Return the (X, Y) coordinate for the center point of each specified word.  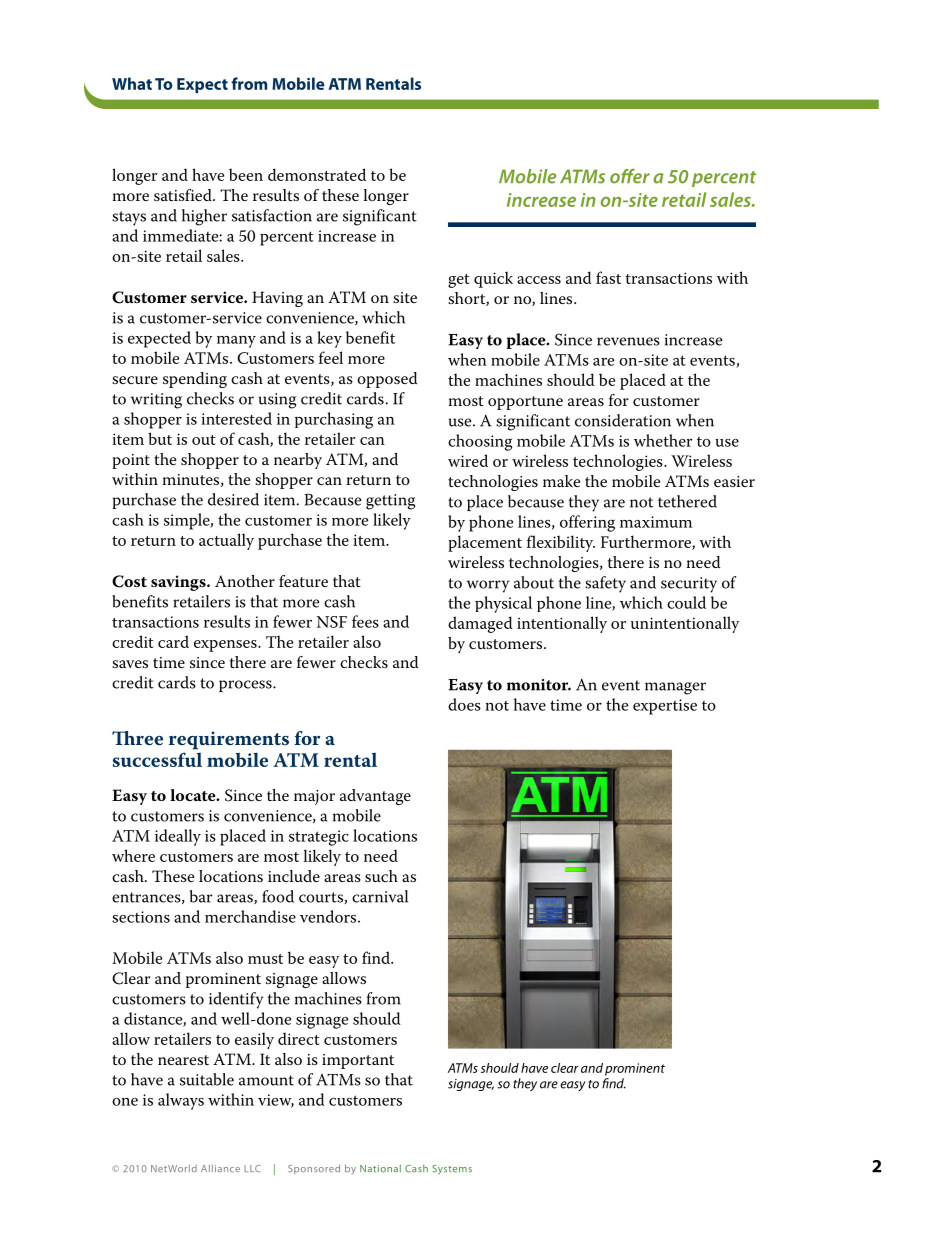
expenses (226, 646)
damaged (480, 624)
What (132, 83)
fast (608, 277)
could (686, 602)
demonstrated (317, 174)
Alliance (220, 1168)
